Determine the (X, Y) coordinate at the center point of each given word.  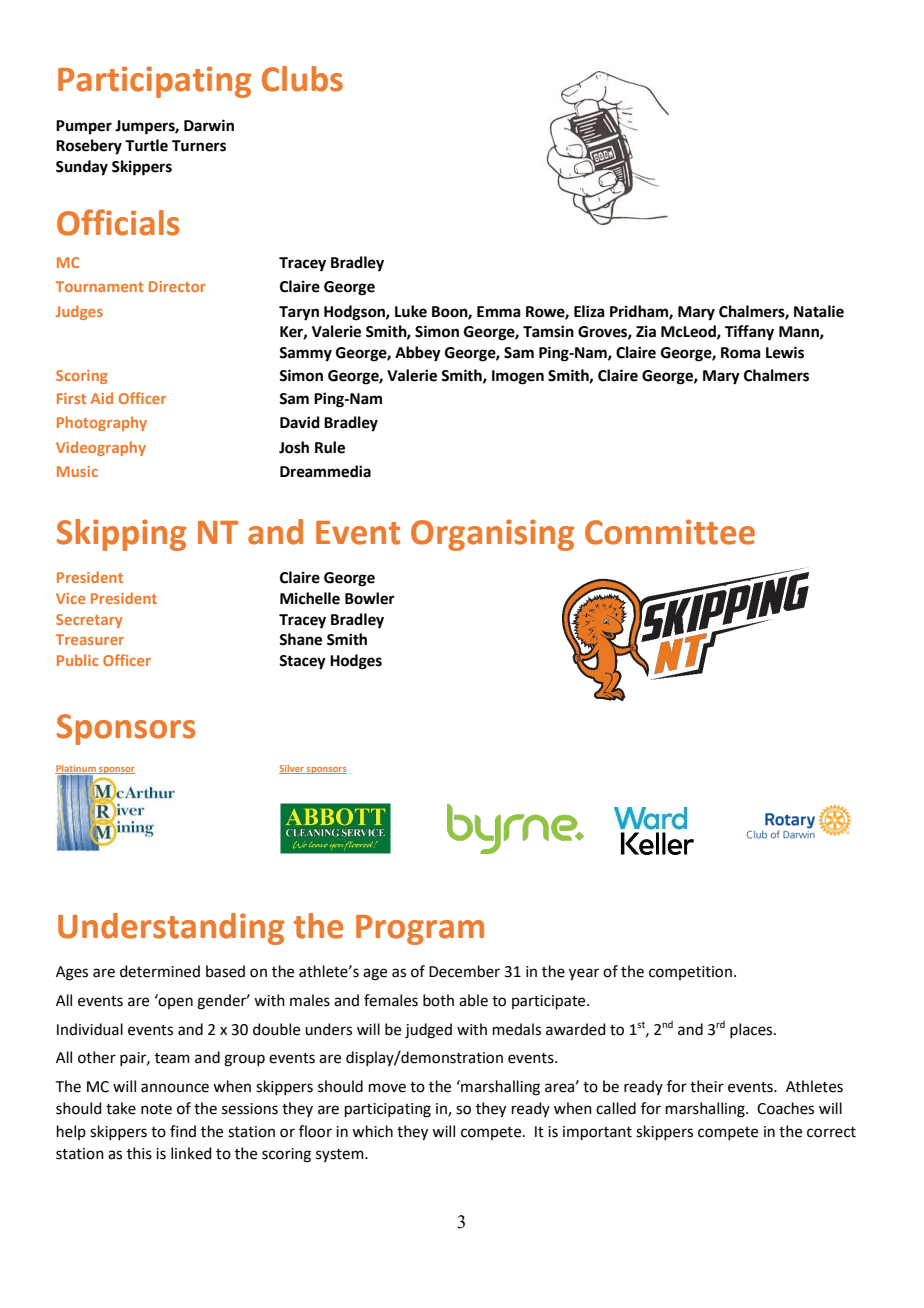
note (156, 1109)
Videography (101, 448)
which (372, 1131)
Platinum (76, 769)
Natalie (819, 311)
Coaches (785, 1108)
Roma (741, 353)
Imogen (518, 377)
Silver (292, 769)
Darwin (209, 125)
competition (690, 973)
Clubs (302, 79)
